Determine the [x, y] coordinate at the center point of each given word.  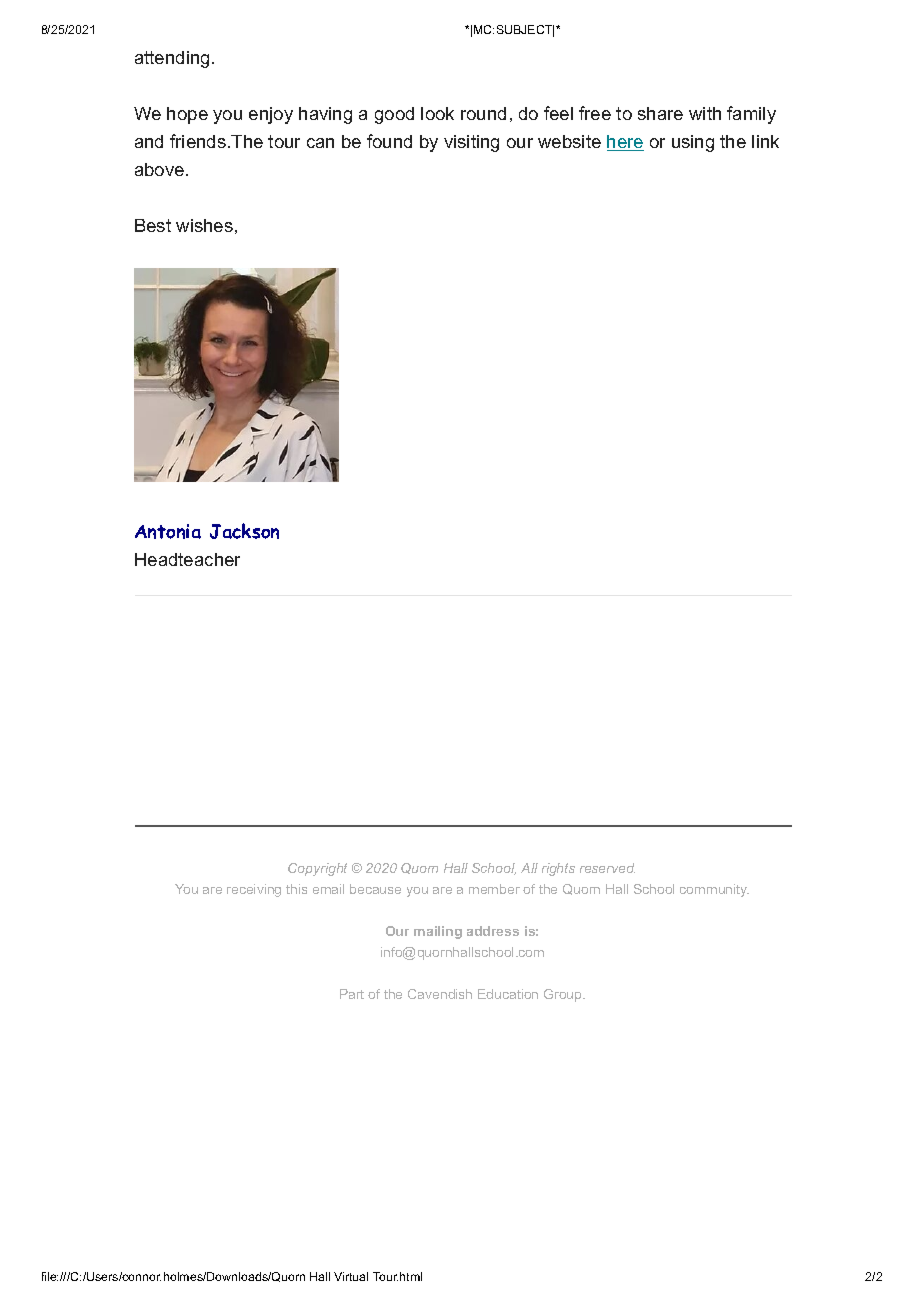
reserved [607, 868]
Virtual [351, 1276]
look [437, 113]
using [693, 143]
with [705, 113]
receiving [254, 890]
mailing [438, 932]
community [714, 890]
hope [187, 115]
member [494, 889]
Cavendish [440, 994]
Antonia [168, 531]
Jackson [244, 531]
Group [564, 995]
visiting [471, 143]
